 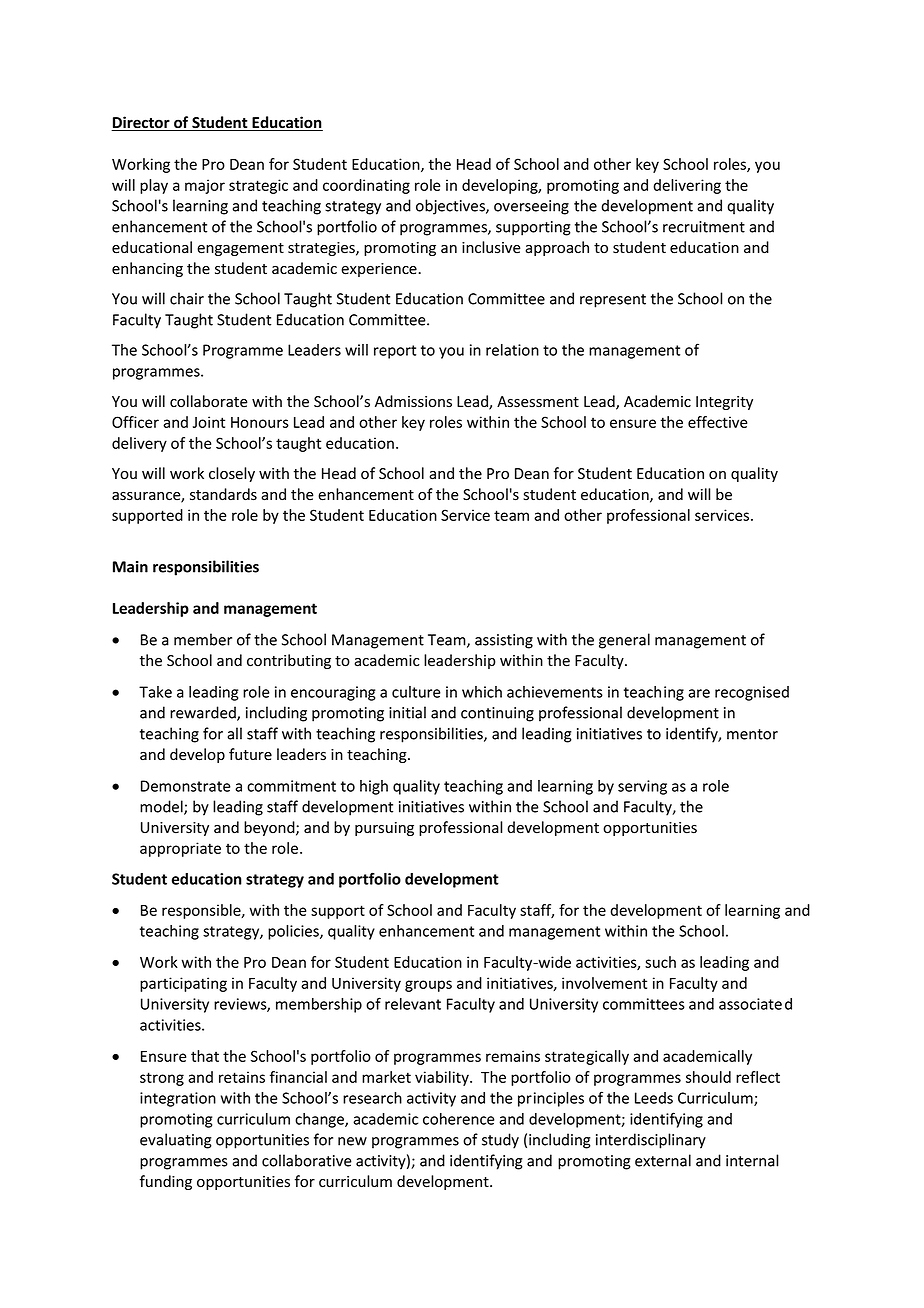 What do you see at coordinates (205, 186) in the document?
I see `major` at bounding box center [205, 186].
